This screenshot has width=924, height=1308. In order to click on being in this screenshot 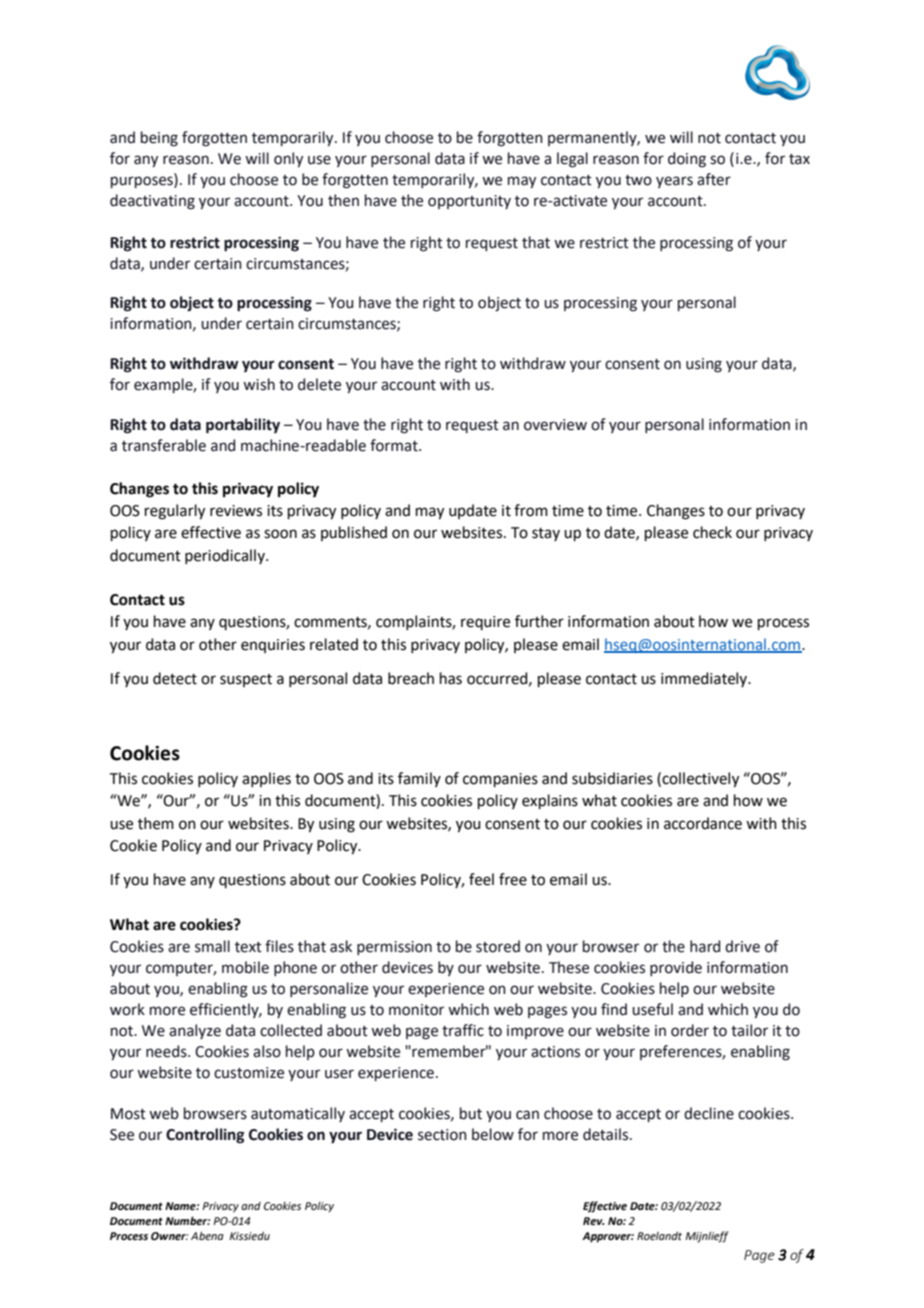, I will do `click(159, 139)`.
